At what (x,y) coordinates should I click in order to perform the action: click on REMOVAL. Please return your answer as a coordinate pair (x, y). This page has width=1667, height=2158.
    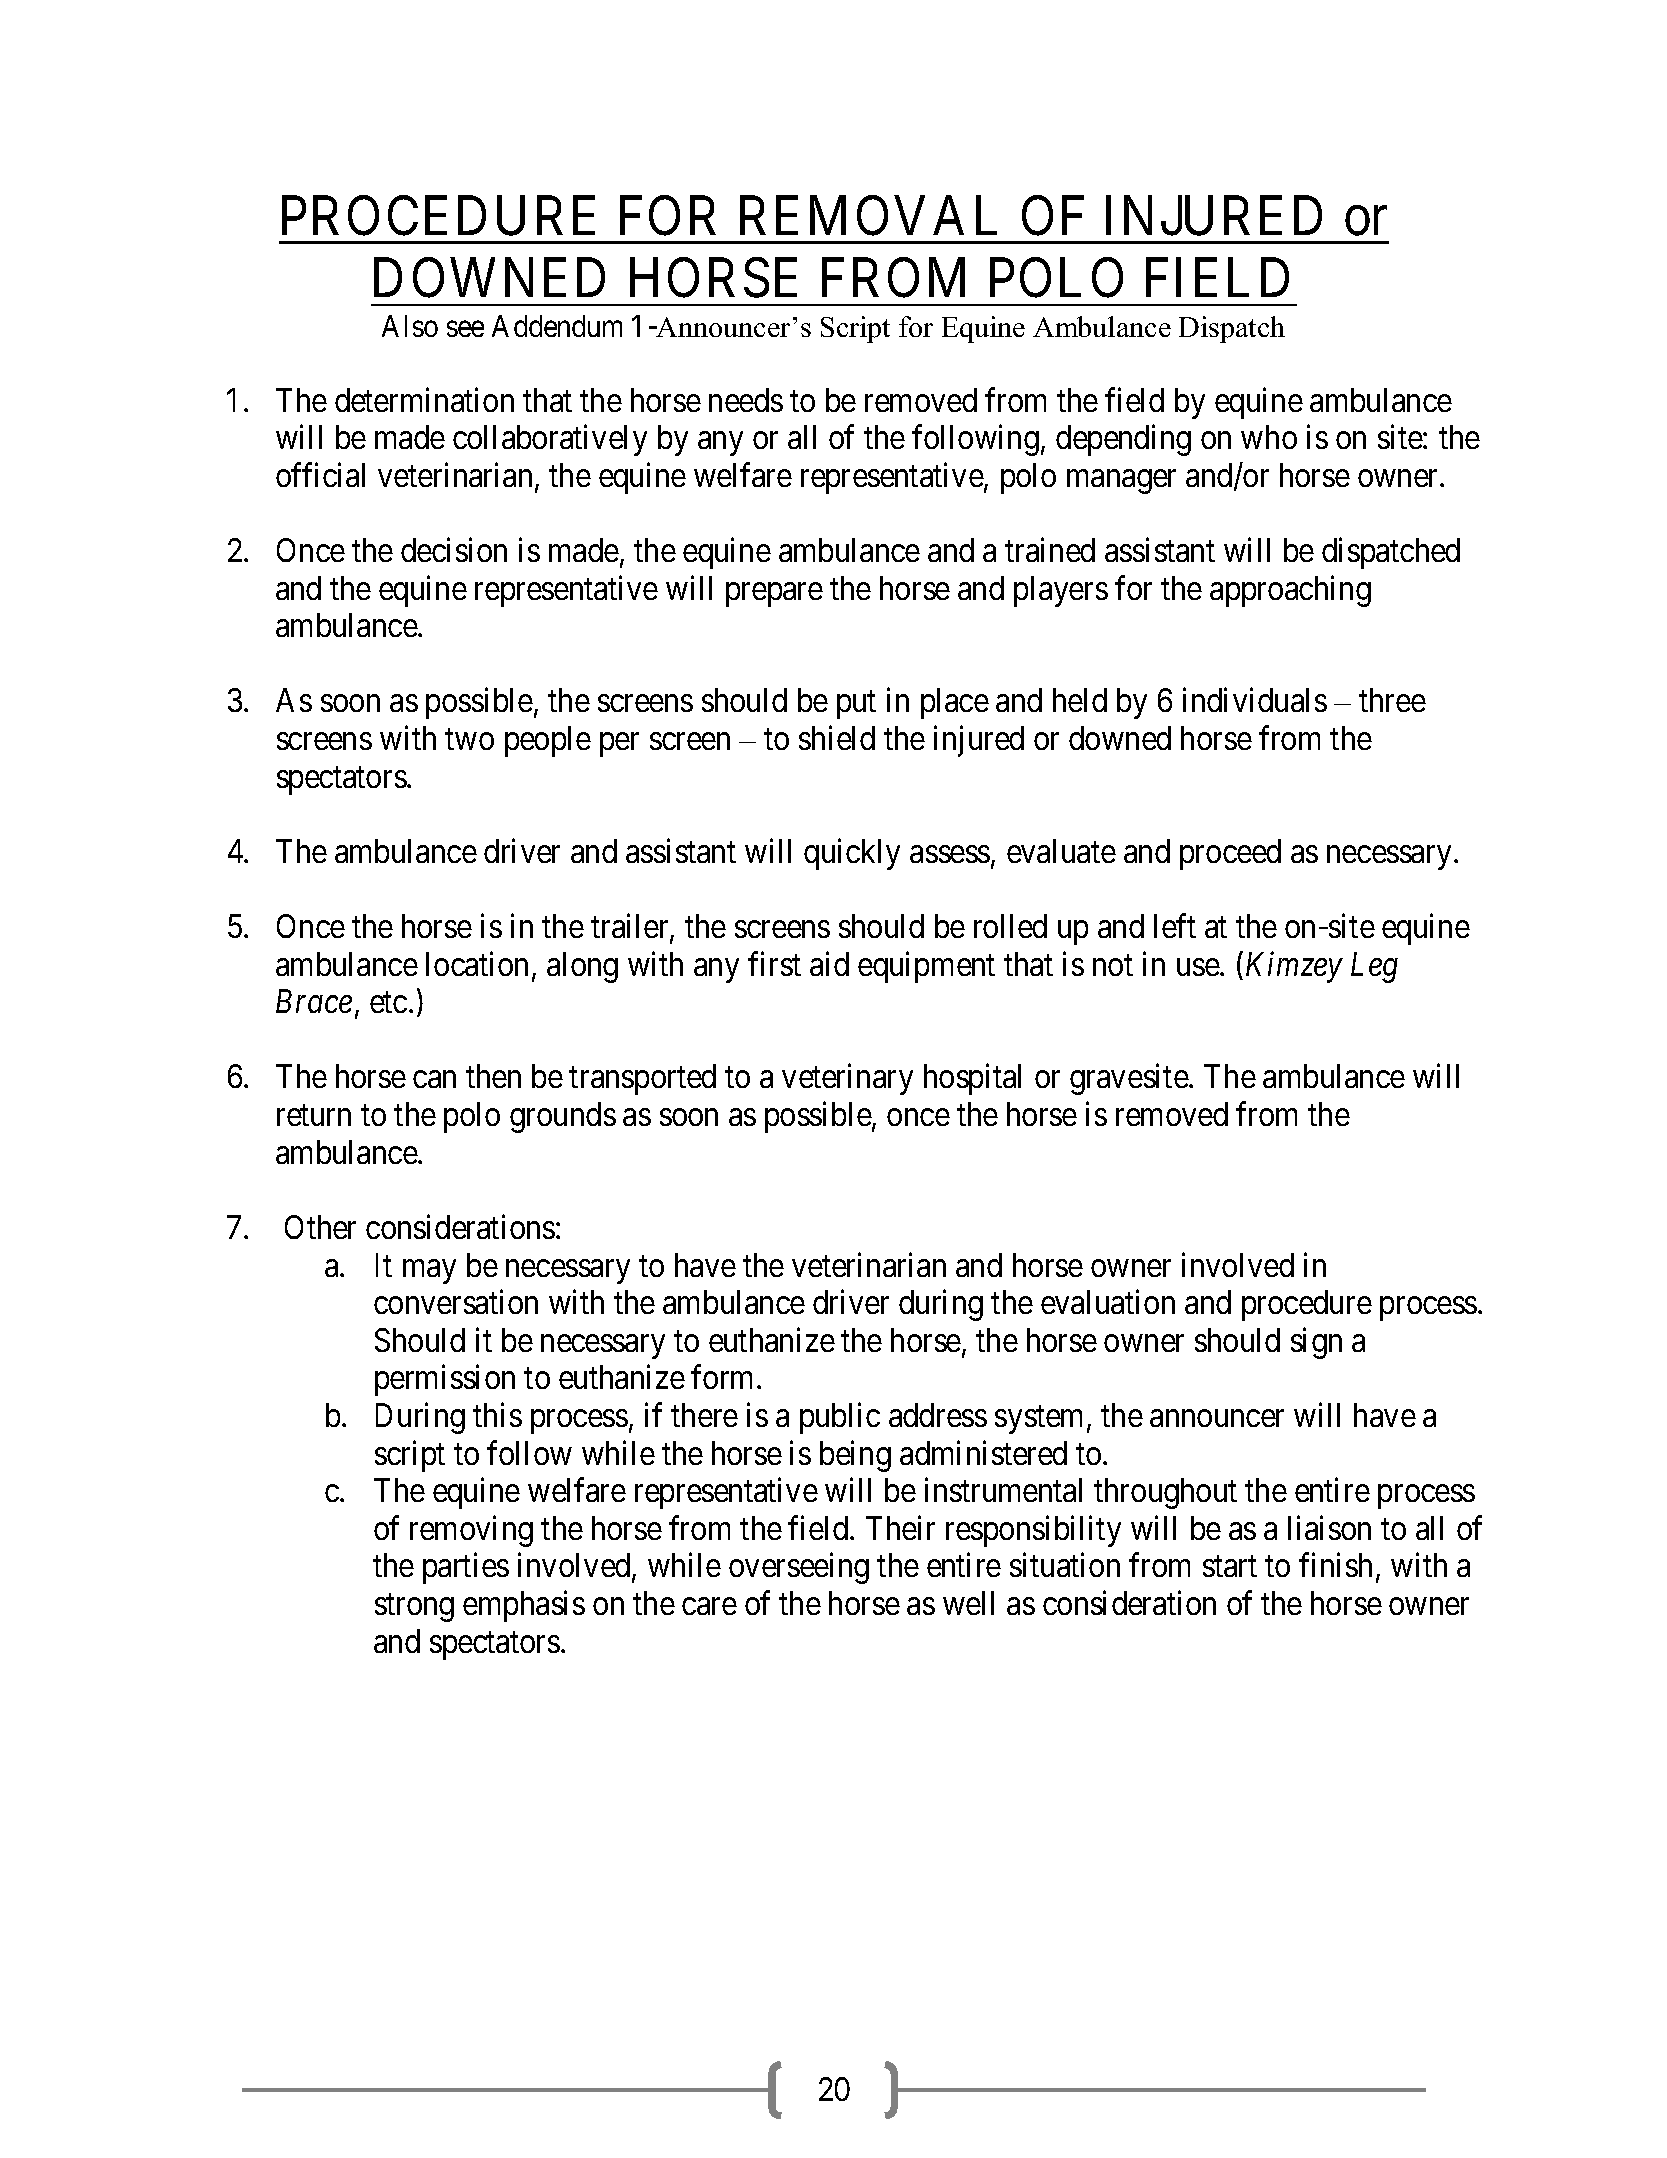
    Looking at the image, I should click on (868, 216).
